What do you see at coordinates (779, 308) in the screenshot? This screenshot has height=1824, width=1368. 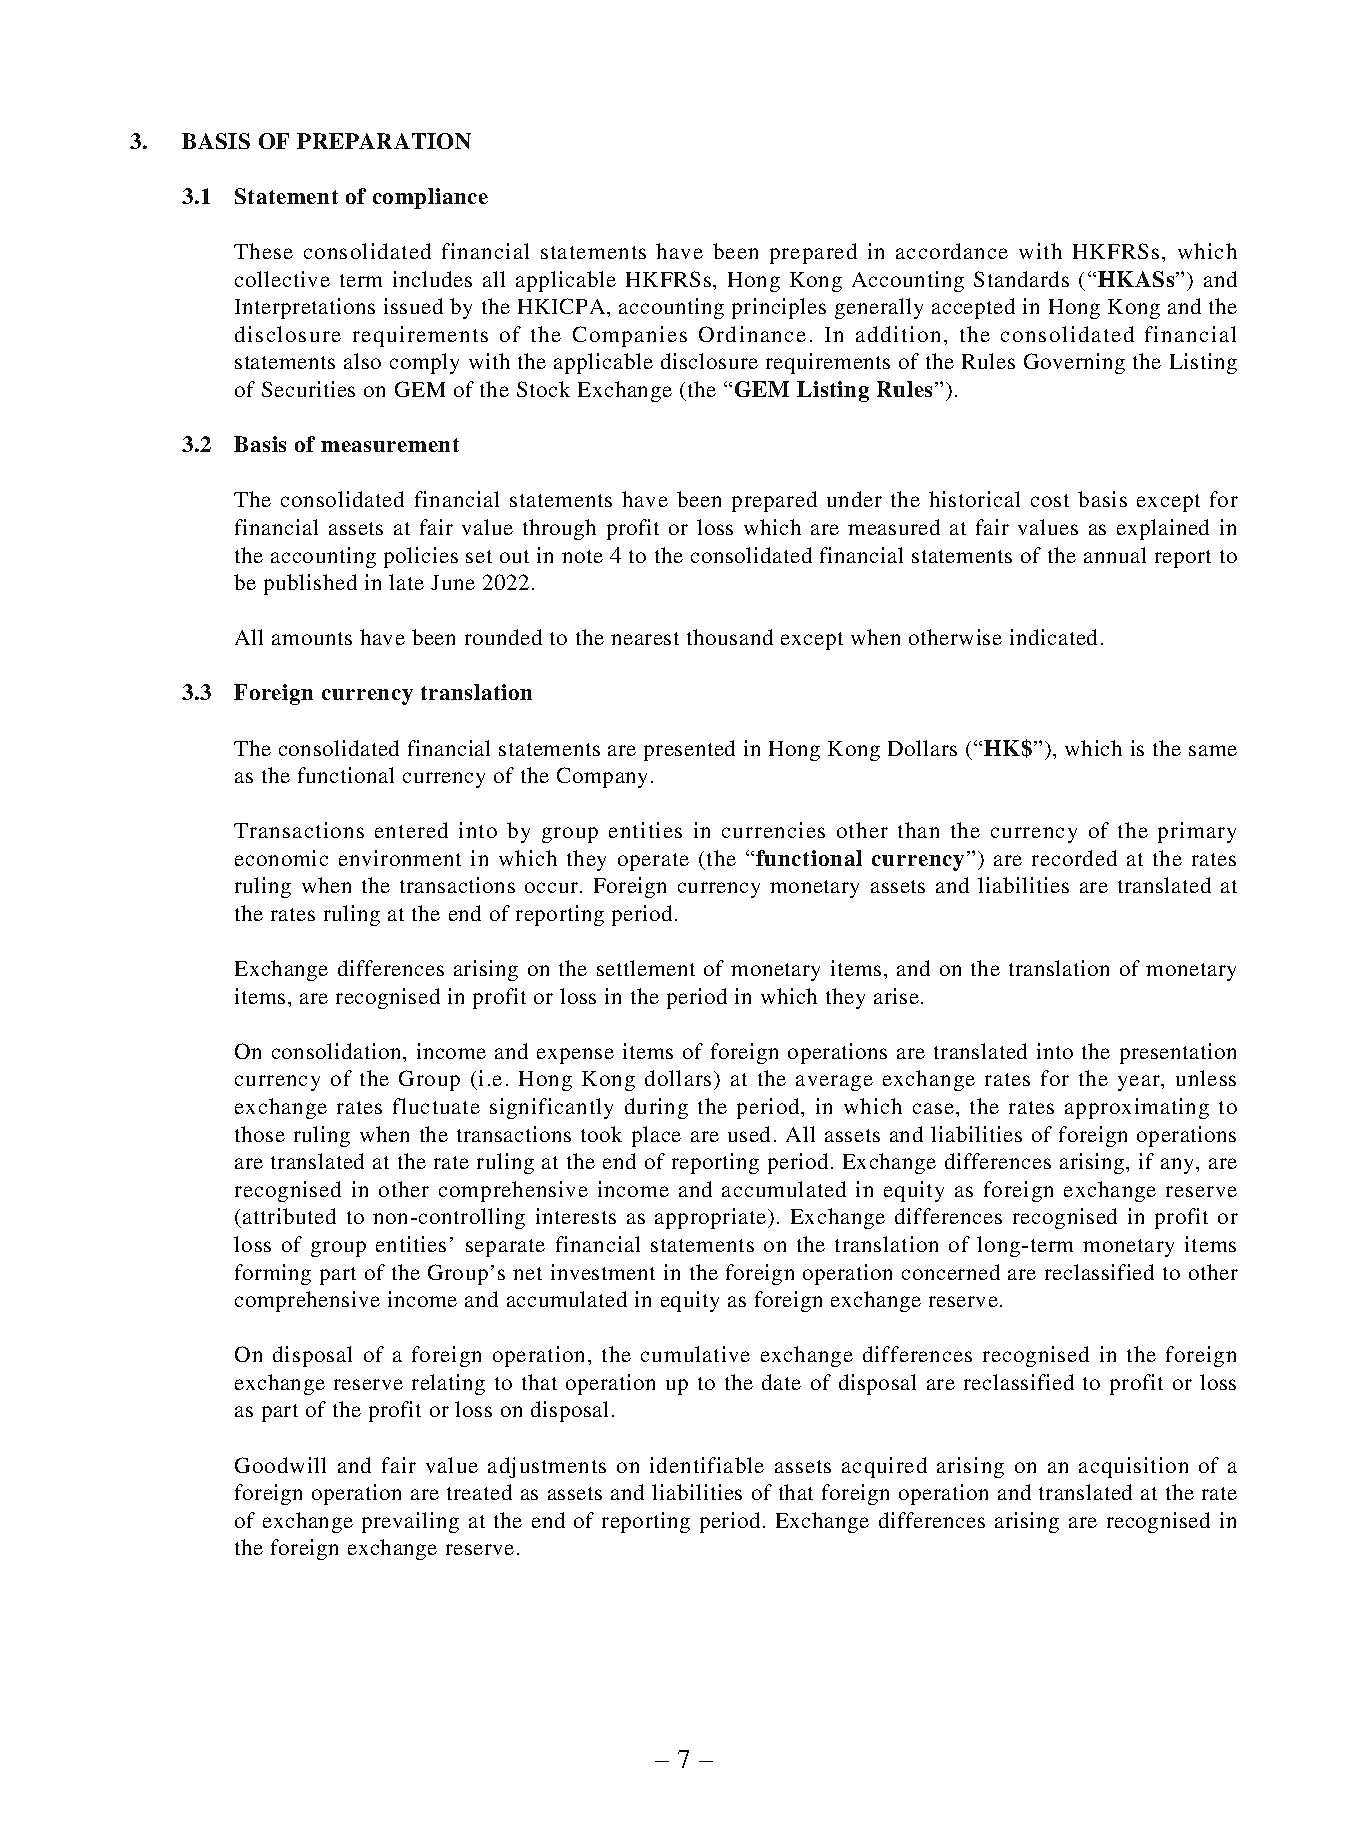 I see `principles` at bounding box center [779, 308].
